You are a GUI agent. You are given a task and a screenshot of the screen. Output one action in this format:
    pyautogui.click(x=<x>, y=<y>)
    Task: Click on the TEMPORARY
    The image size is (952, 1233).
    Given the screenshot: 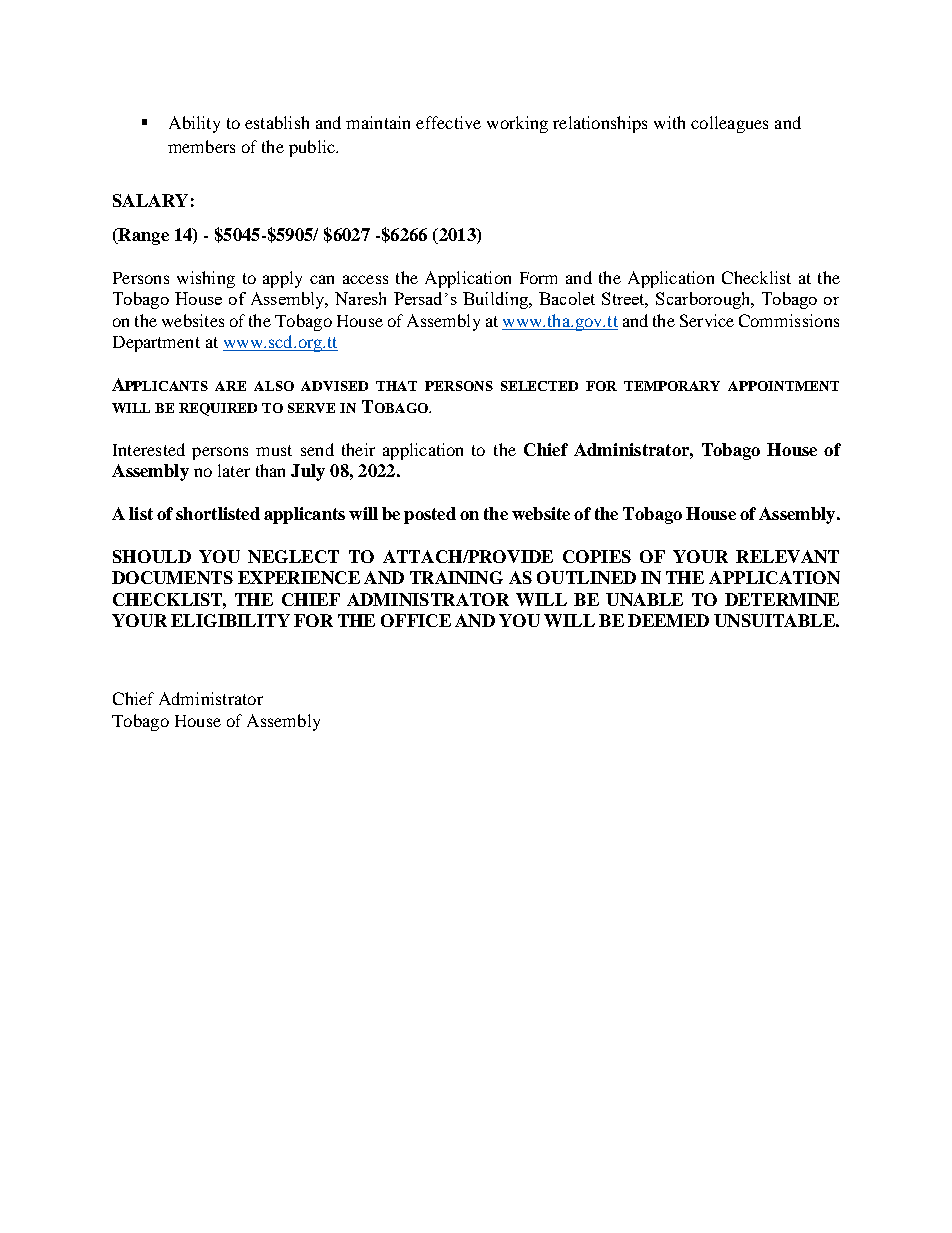 What is the action you would take?
    pyautogui.click(x=672, y=386)
